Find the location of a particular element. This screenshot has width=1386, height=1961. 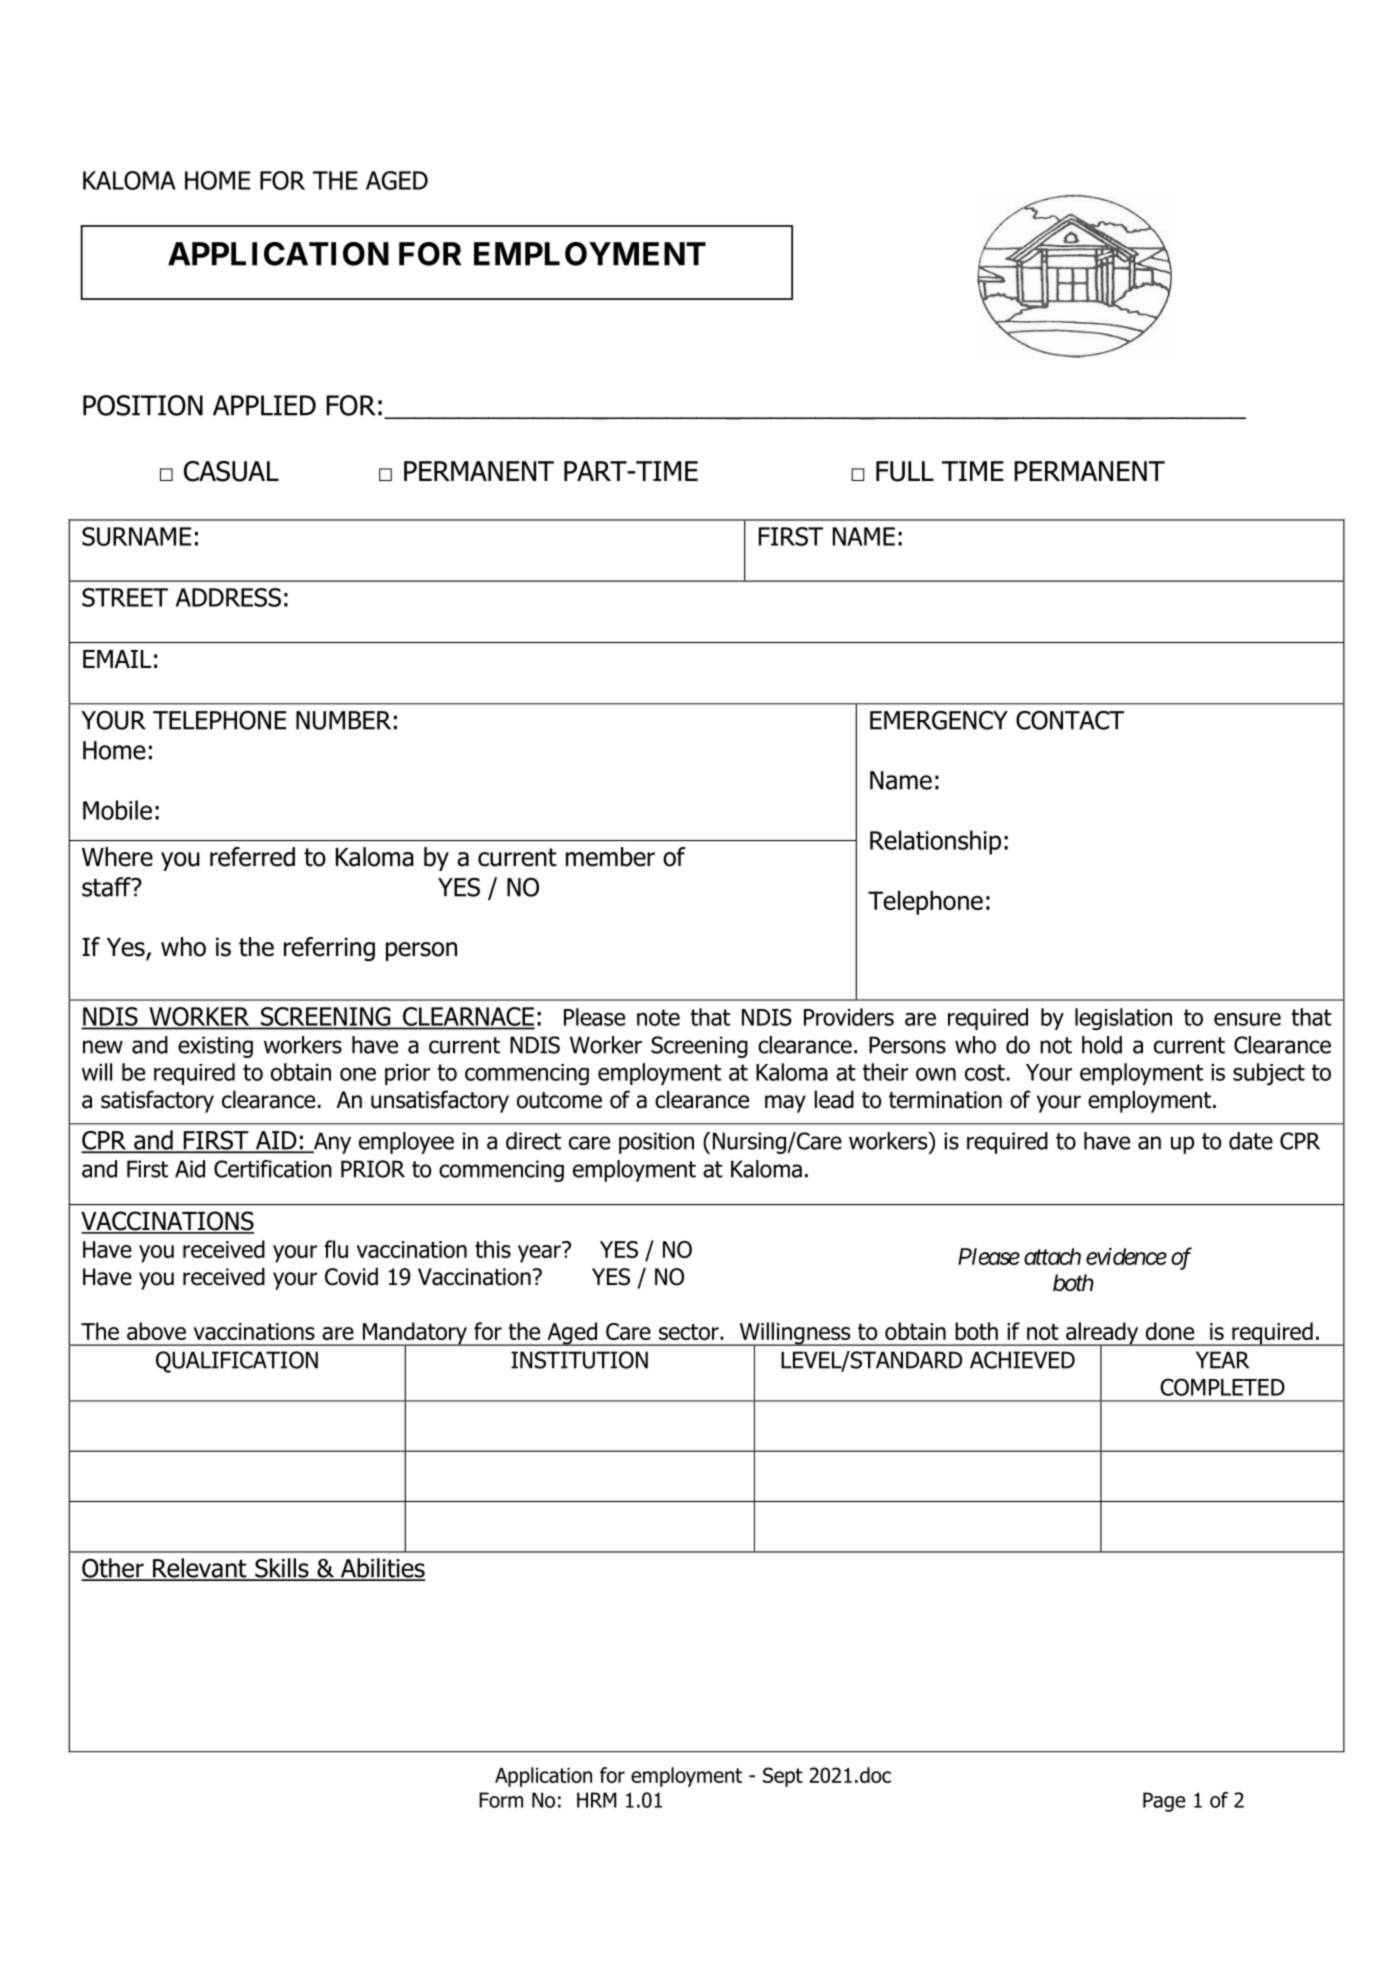

Form is located at coordinates (501, 1800).
